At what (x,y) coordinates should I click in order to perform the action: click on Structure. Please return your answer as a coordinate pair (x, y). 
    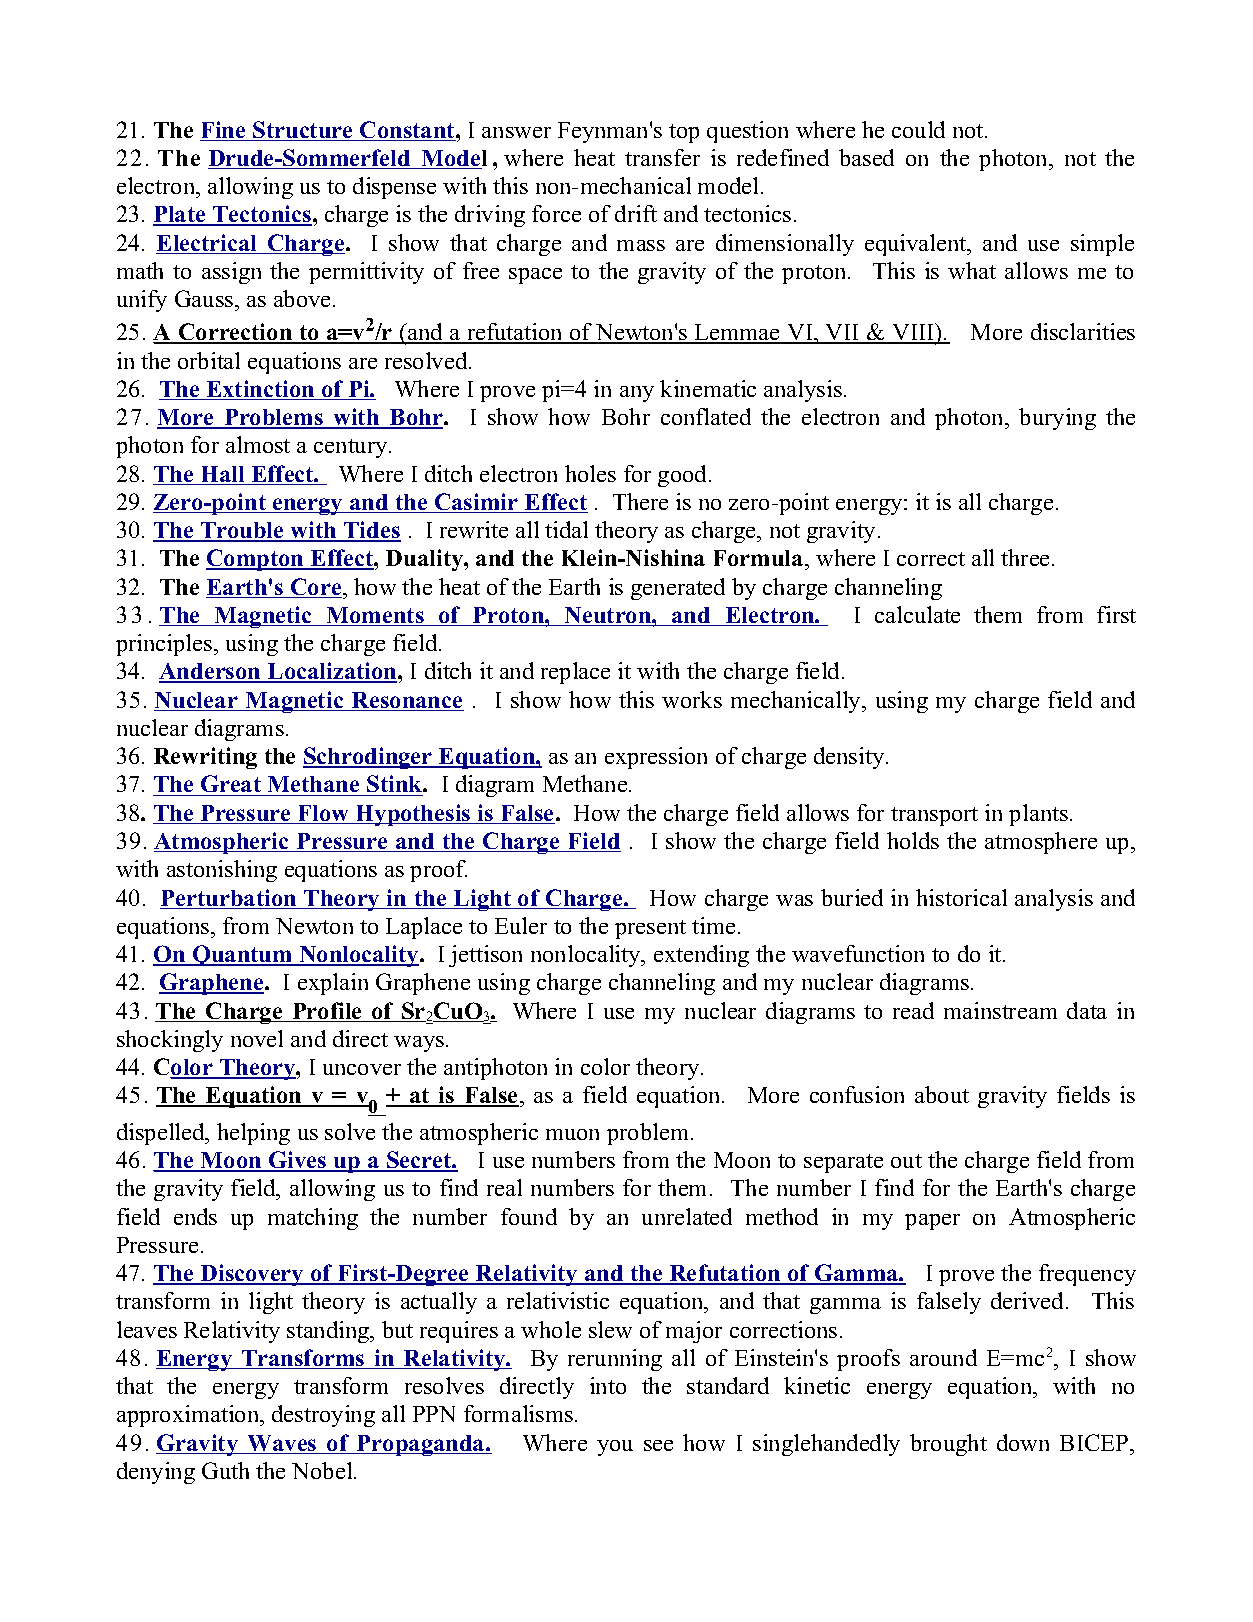
    Looking at the image, I should click on (303, 131).
